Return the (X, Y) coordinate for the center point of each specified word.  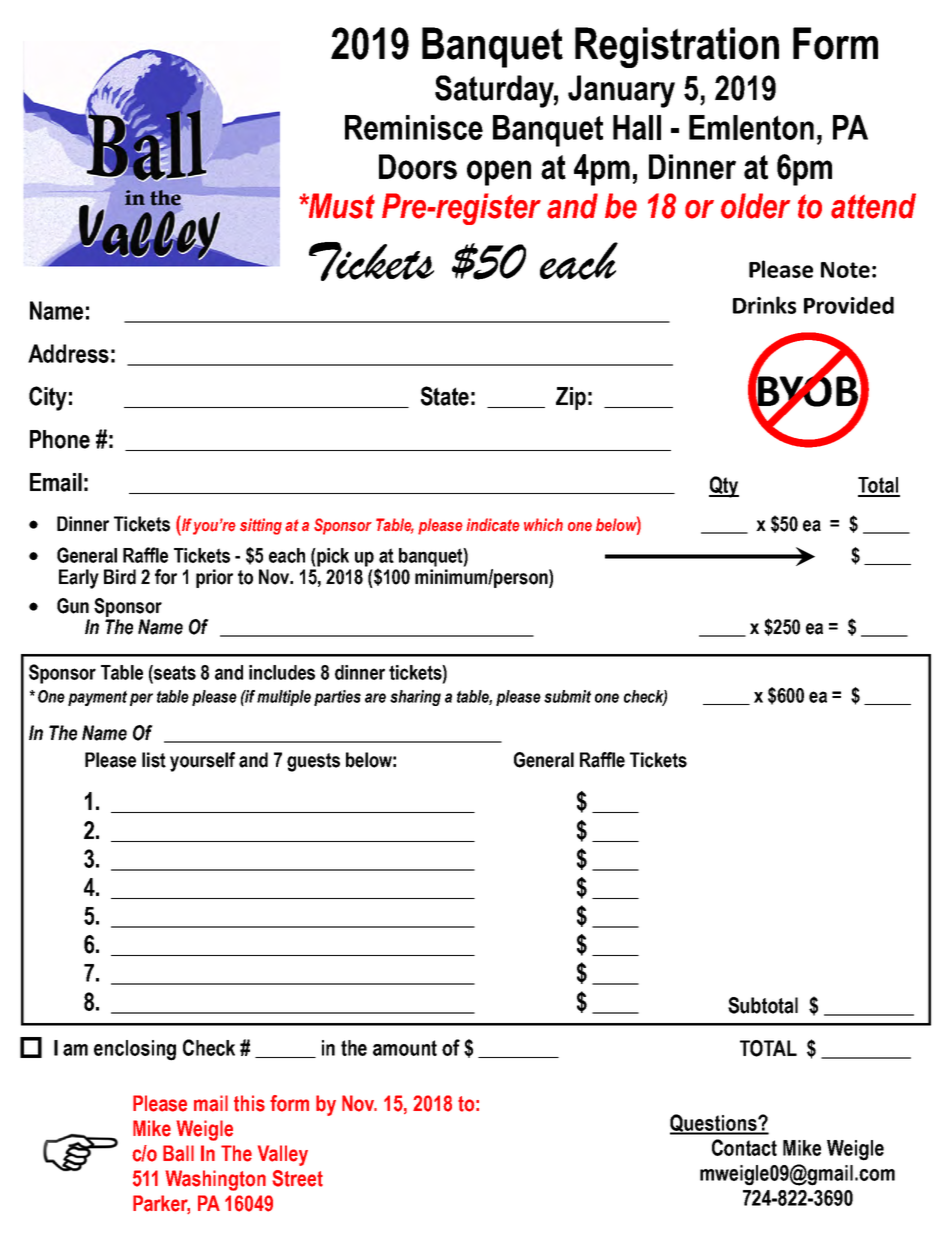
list (154, 760)
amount (405, 1048)
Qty (724, 487)
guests (313, 762)
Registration (677, 47)
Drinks (764, 305)
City (48, 398)
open (499, 173)
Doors (418, 167)
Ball (178, 1153)
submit (567, 696)
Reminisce (414, 127)
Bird (120, 577)
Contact (744, 1147)
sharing (415, 698)
